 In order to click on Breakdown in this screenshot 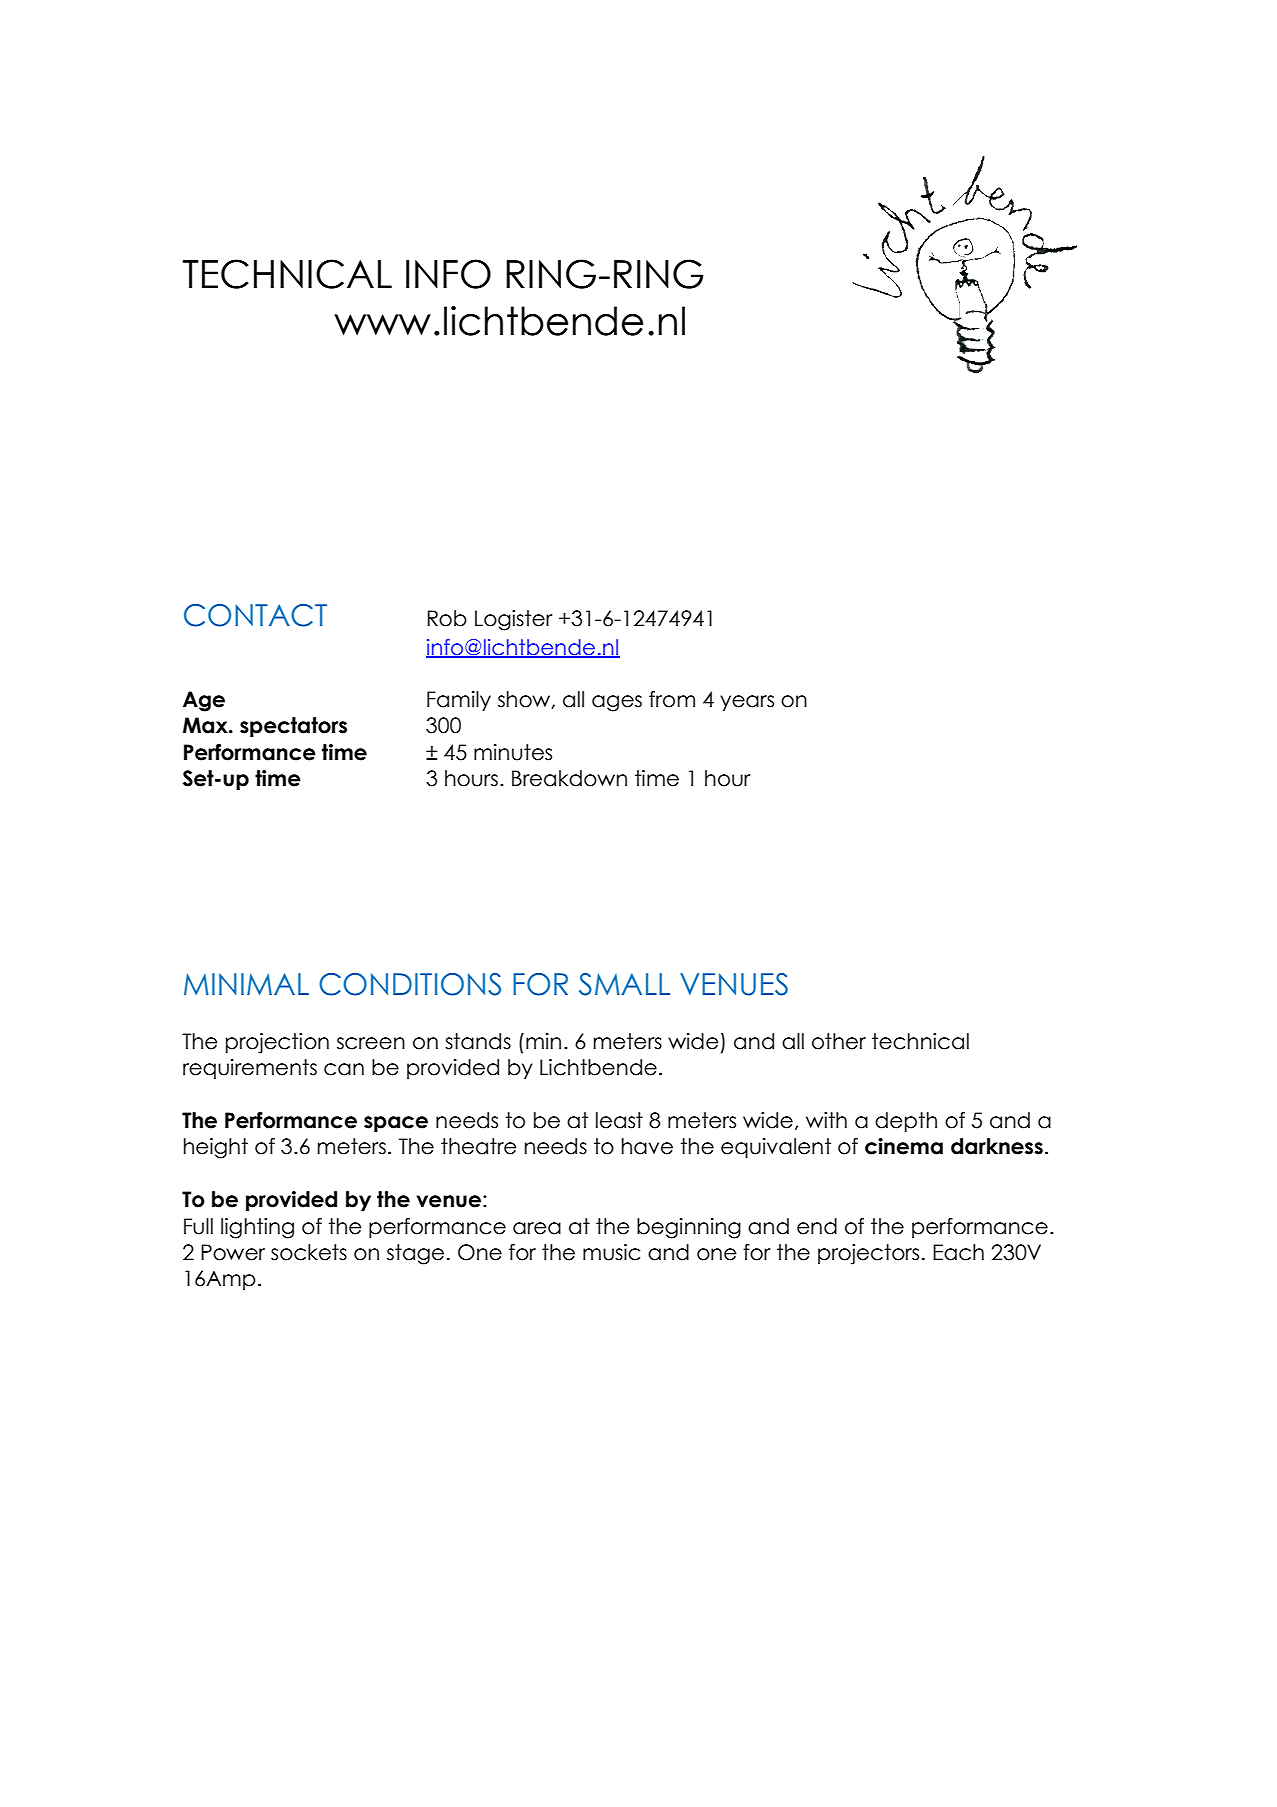, I will do `click(569, 778)`.
